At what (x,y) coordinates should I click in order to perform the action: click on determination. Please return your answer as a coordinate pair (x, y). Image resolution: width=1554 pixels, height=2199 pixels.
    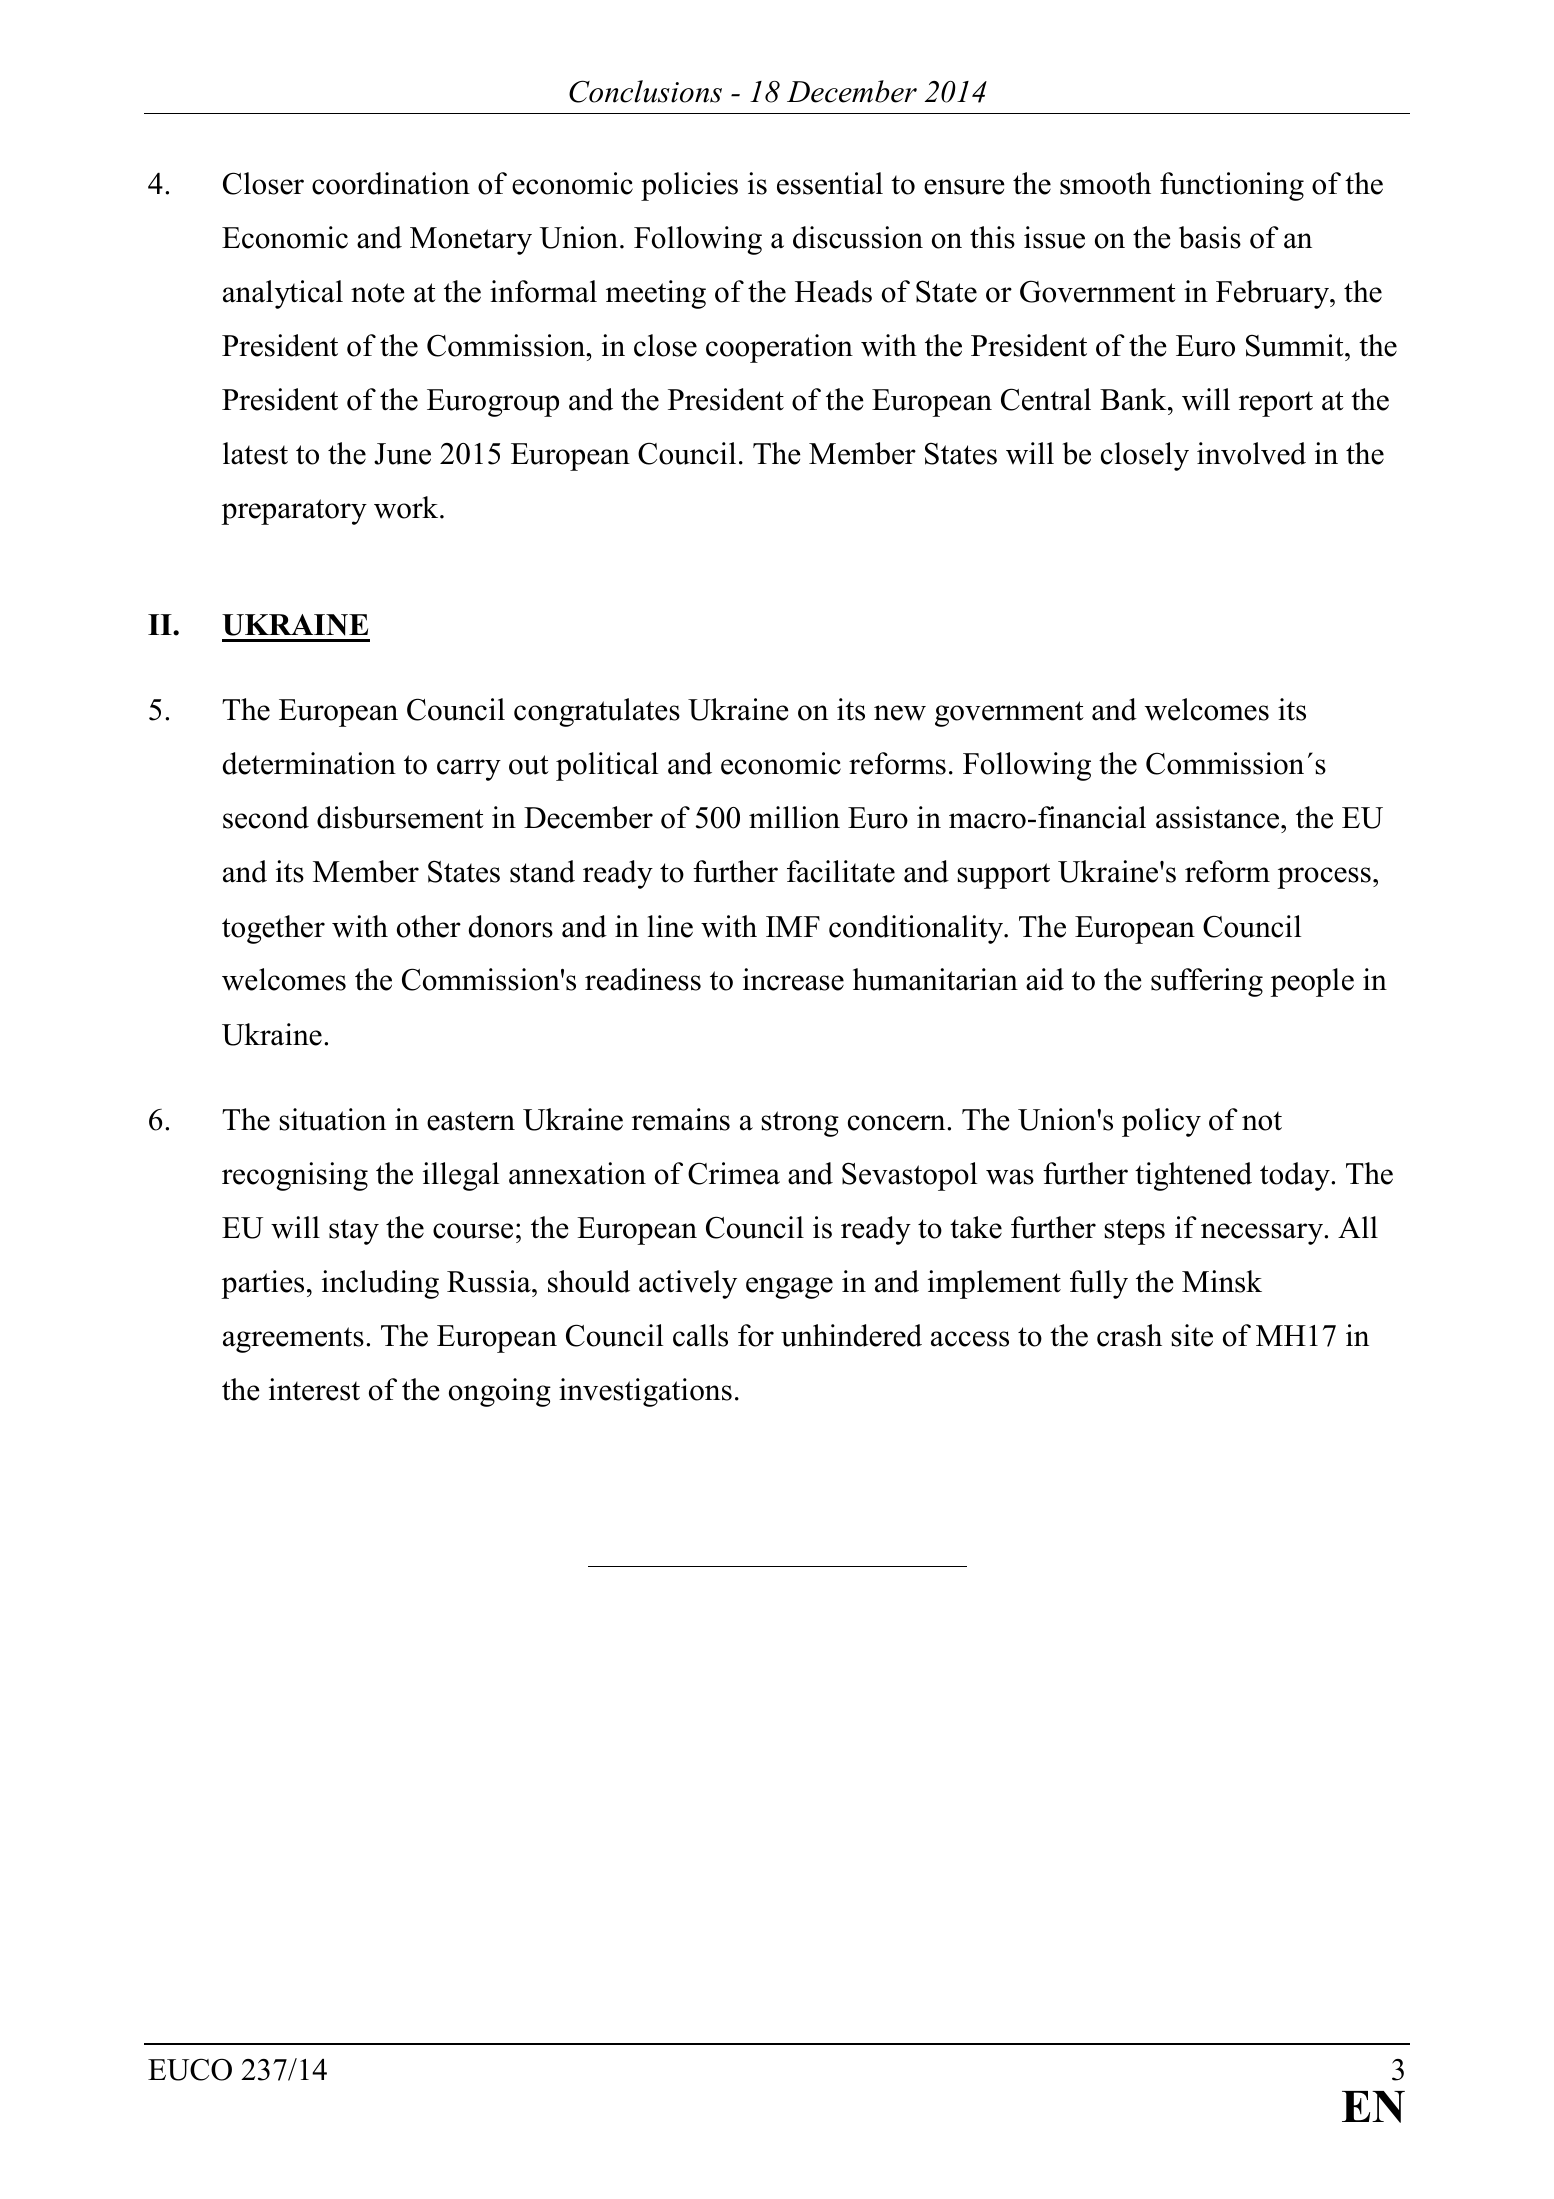
    Looking at the image, I should click on (309, 763).
